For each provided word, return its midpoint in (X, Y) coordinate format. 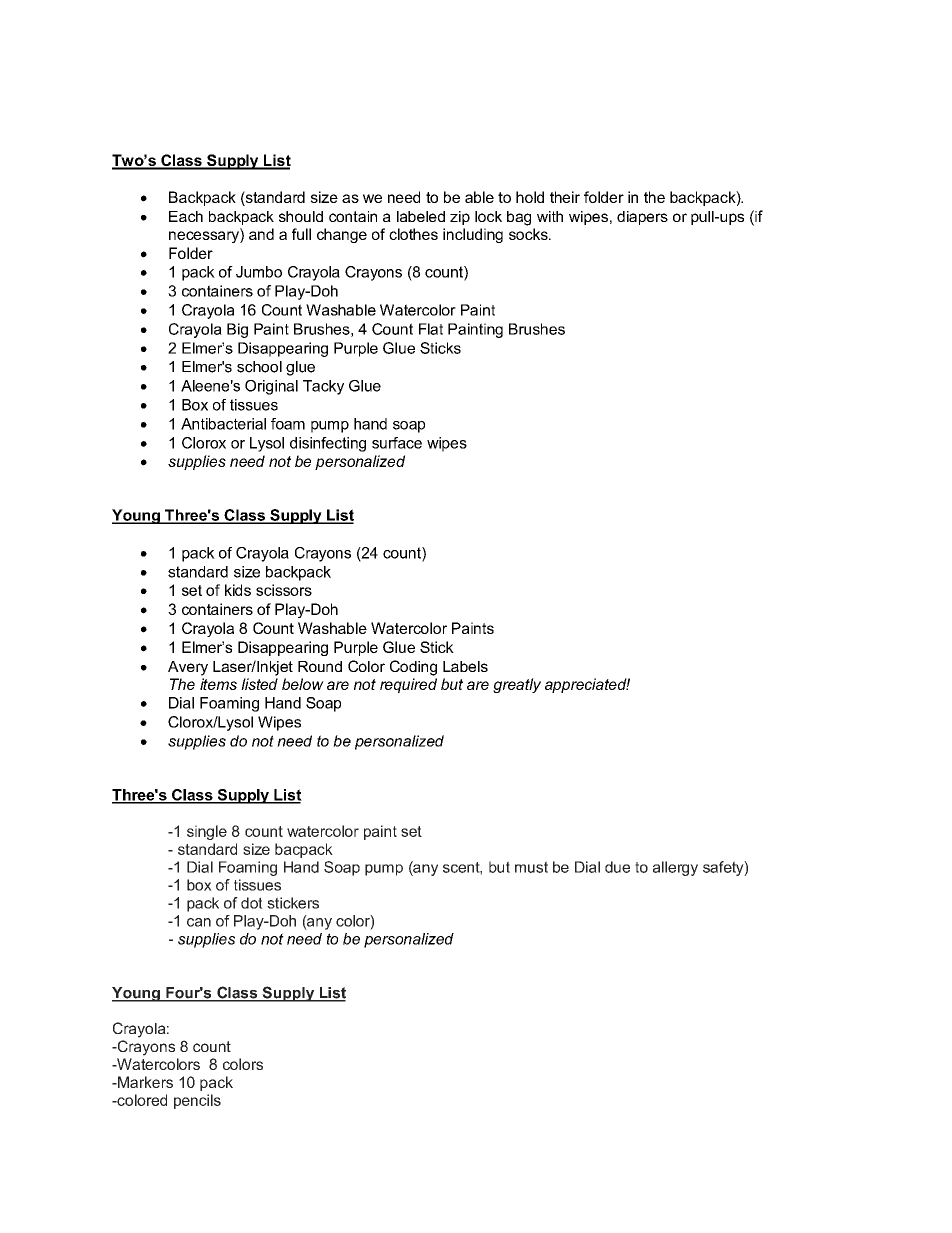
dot (252, 903)
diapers (642, 218)
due (617, 867)
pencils (197, 1101)
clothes (413, 234)
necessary (205, 236)
